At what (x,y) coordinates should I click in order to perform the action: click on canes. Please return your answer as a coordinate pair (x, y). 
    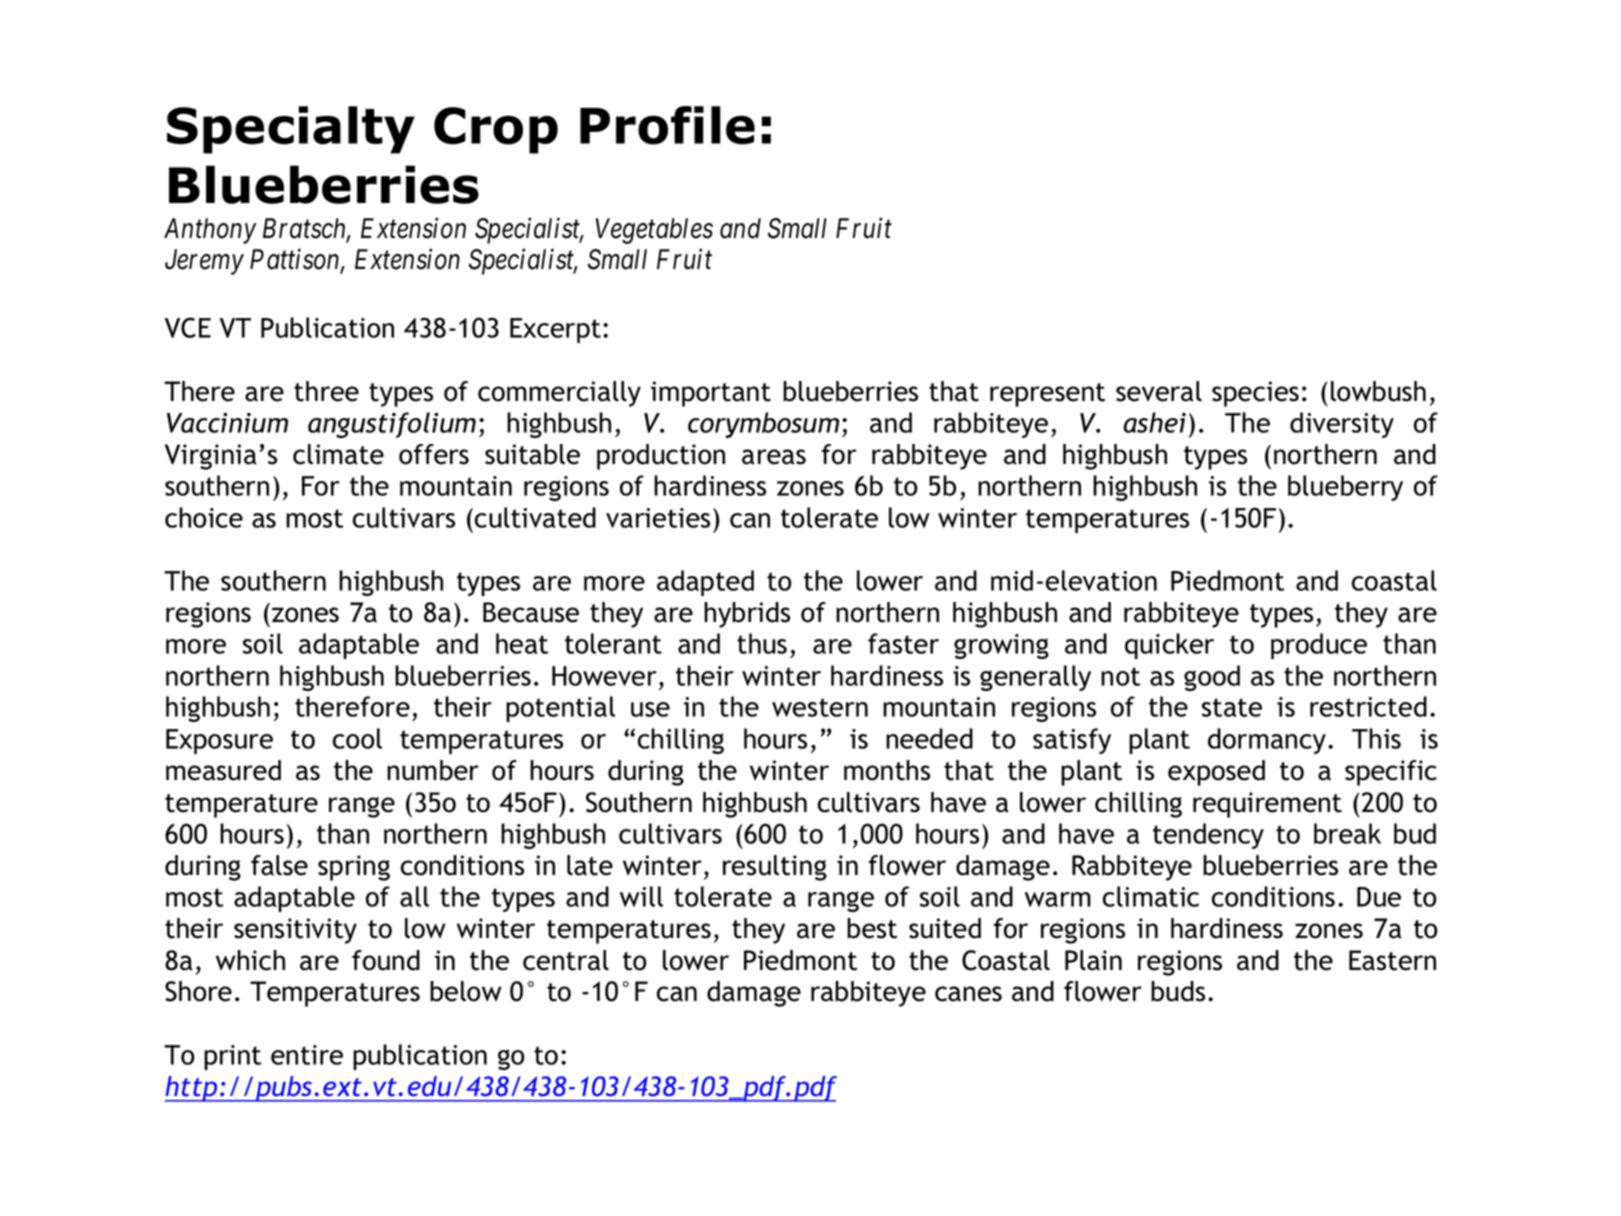
    Looking at the image, I should click on (968, 994).
